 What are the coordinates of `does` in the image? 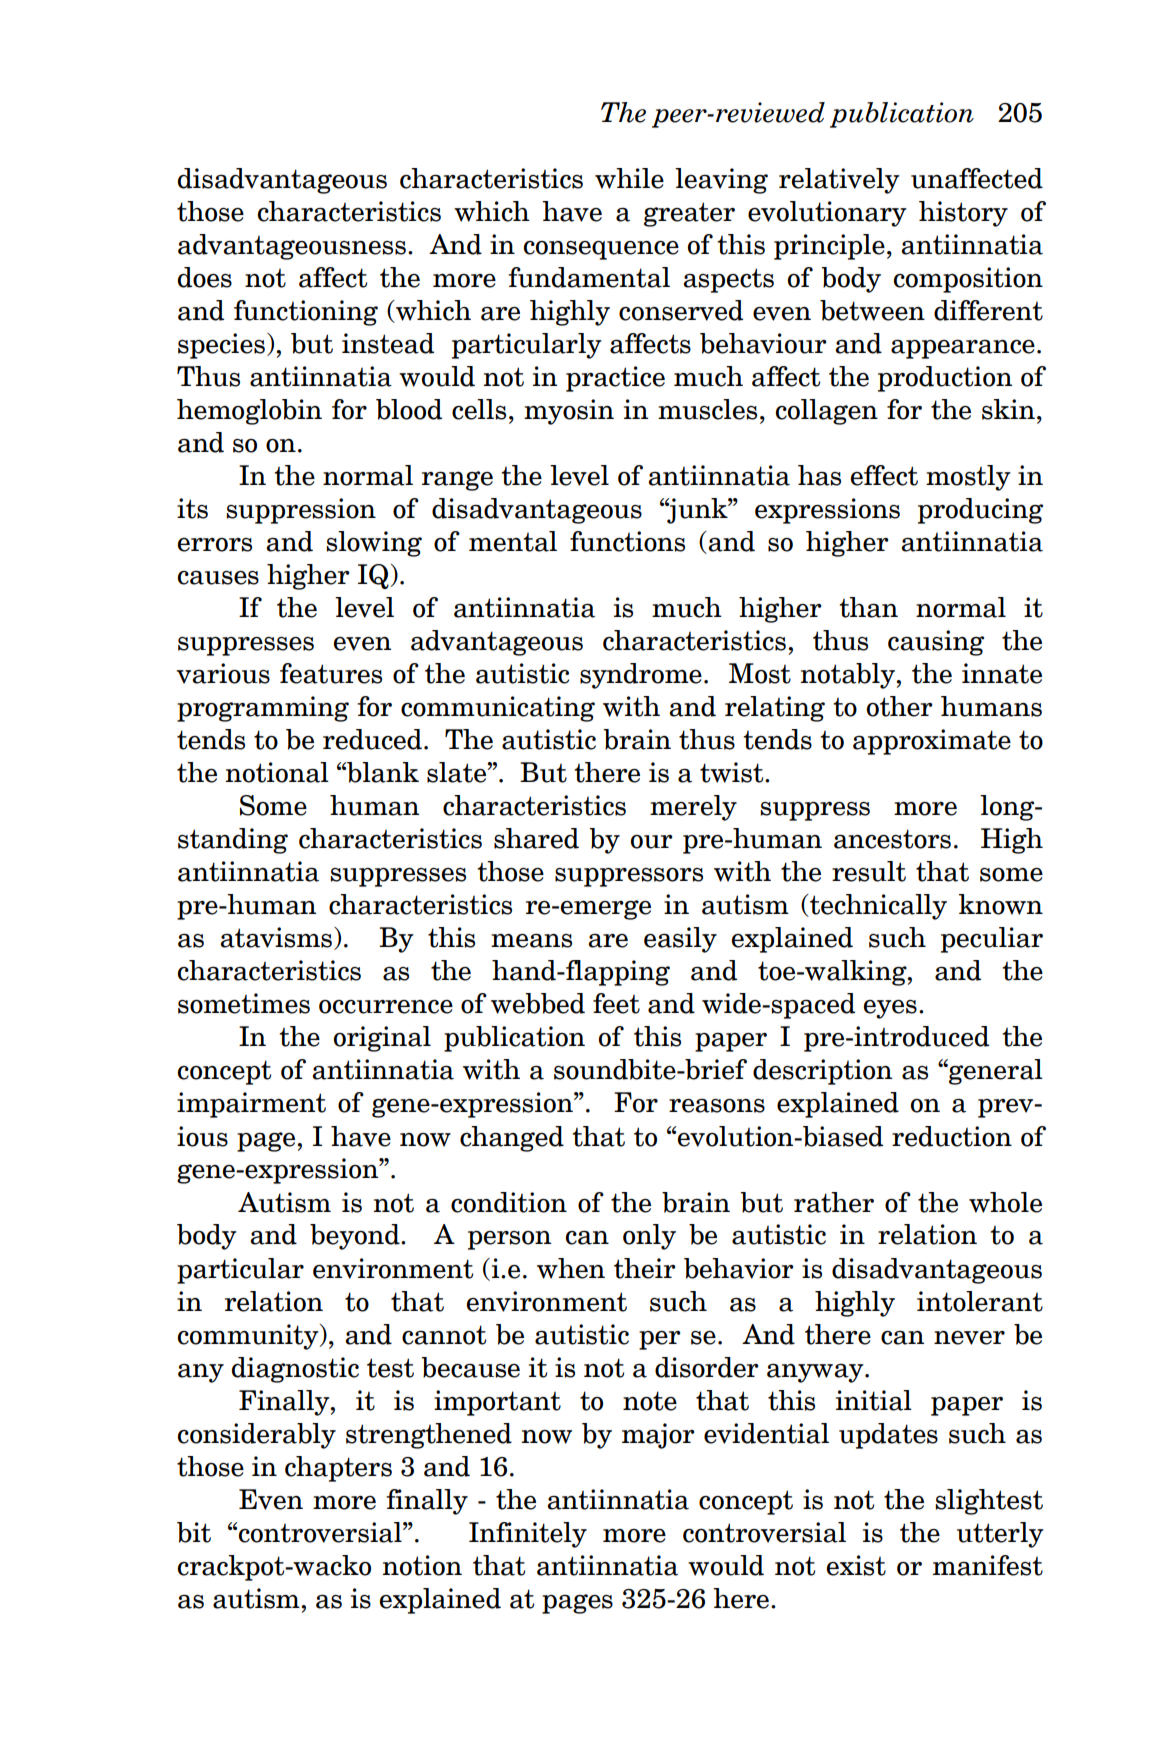 It's located at (205, 277).
